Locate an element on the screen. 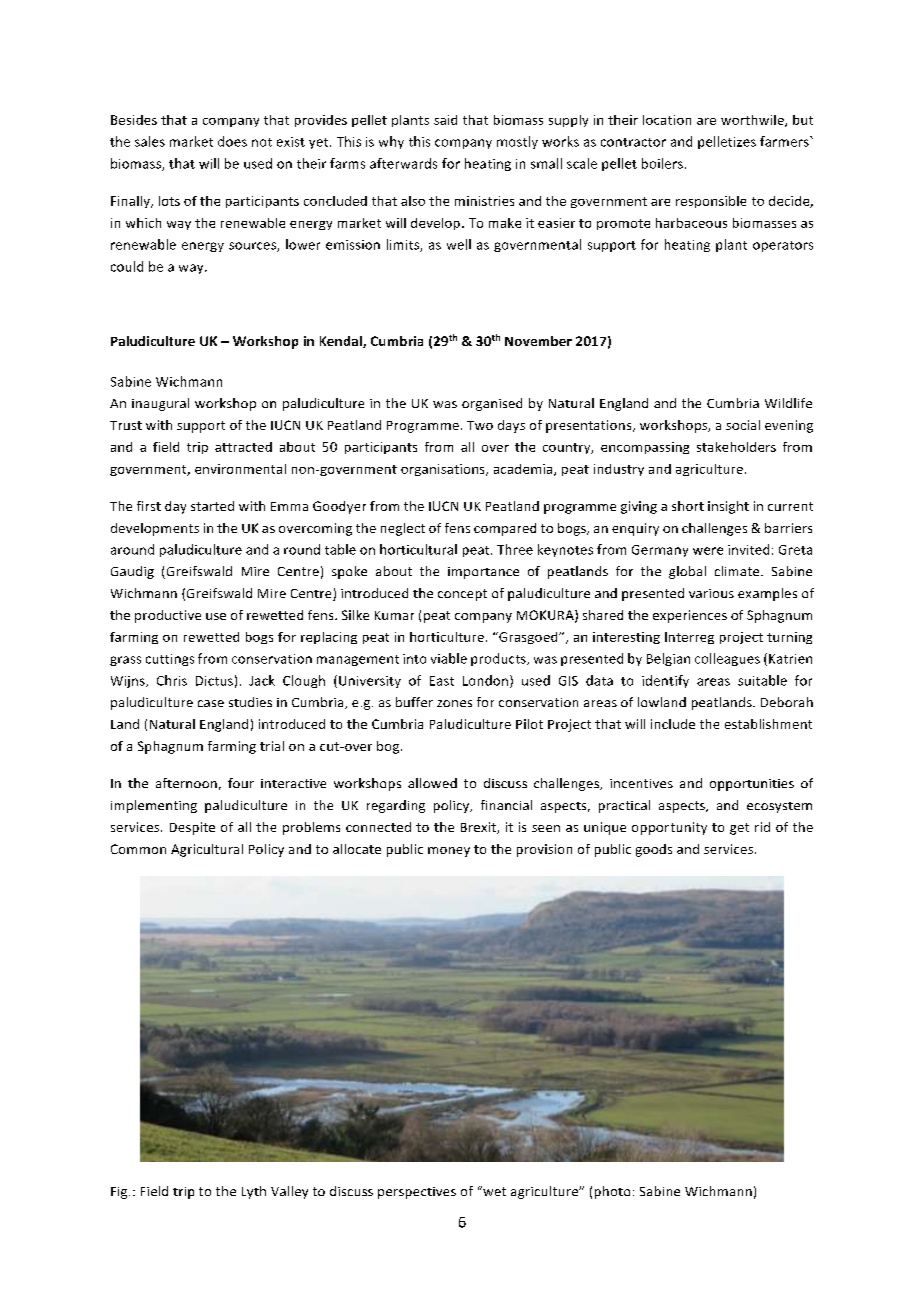 This screenshot has height=1308, width=924. Wildlife is located at coordinates (788, 403).
